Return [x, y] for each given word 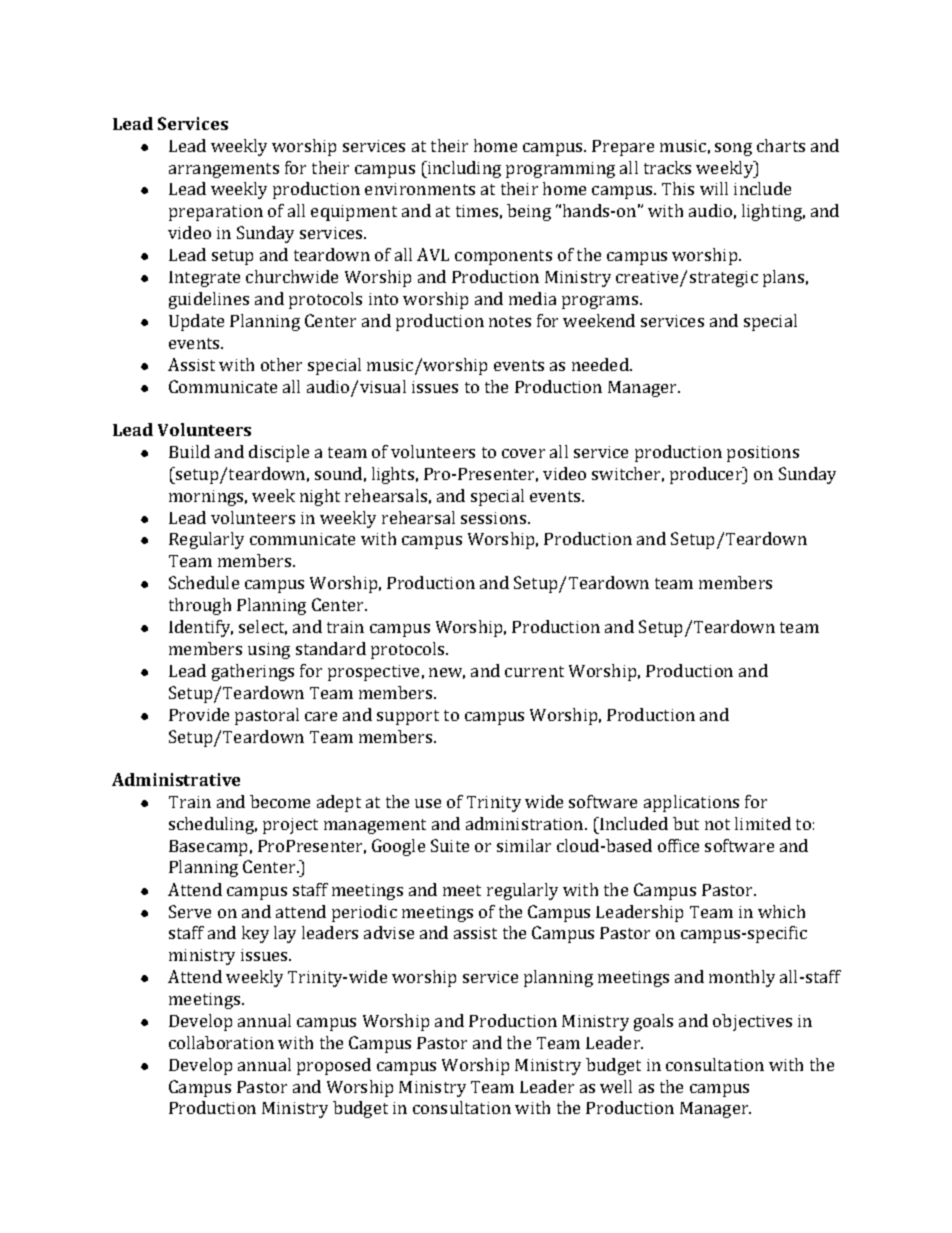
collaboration [221, 1042]
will [714, 188]
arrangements [224, 170]
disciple [279, 453]
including [463, 169]
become [280, 801]
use [428, 803]
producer [707, 475]
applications [691, 803]
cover [523, 453]
